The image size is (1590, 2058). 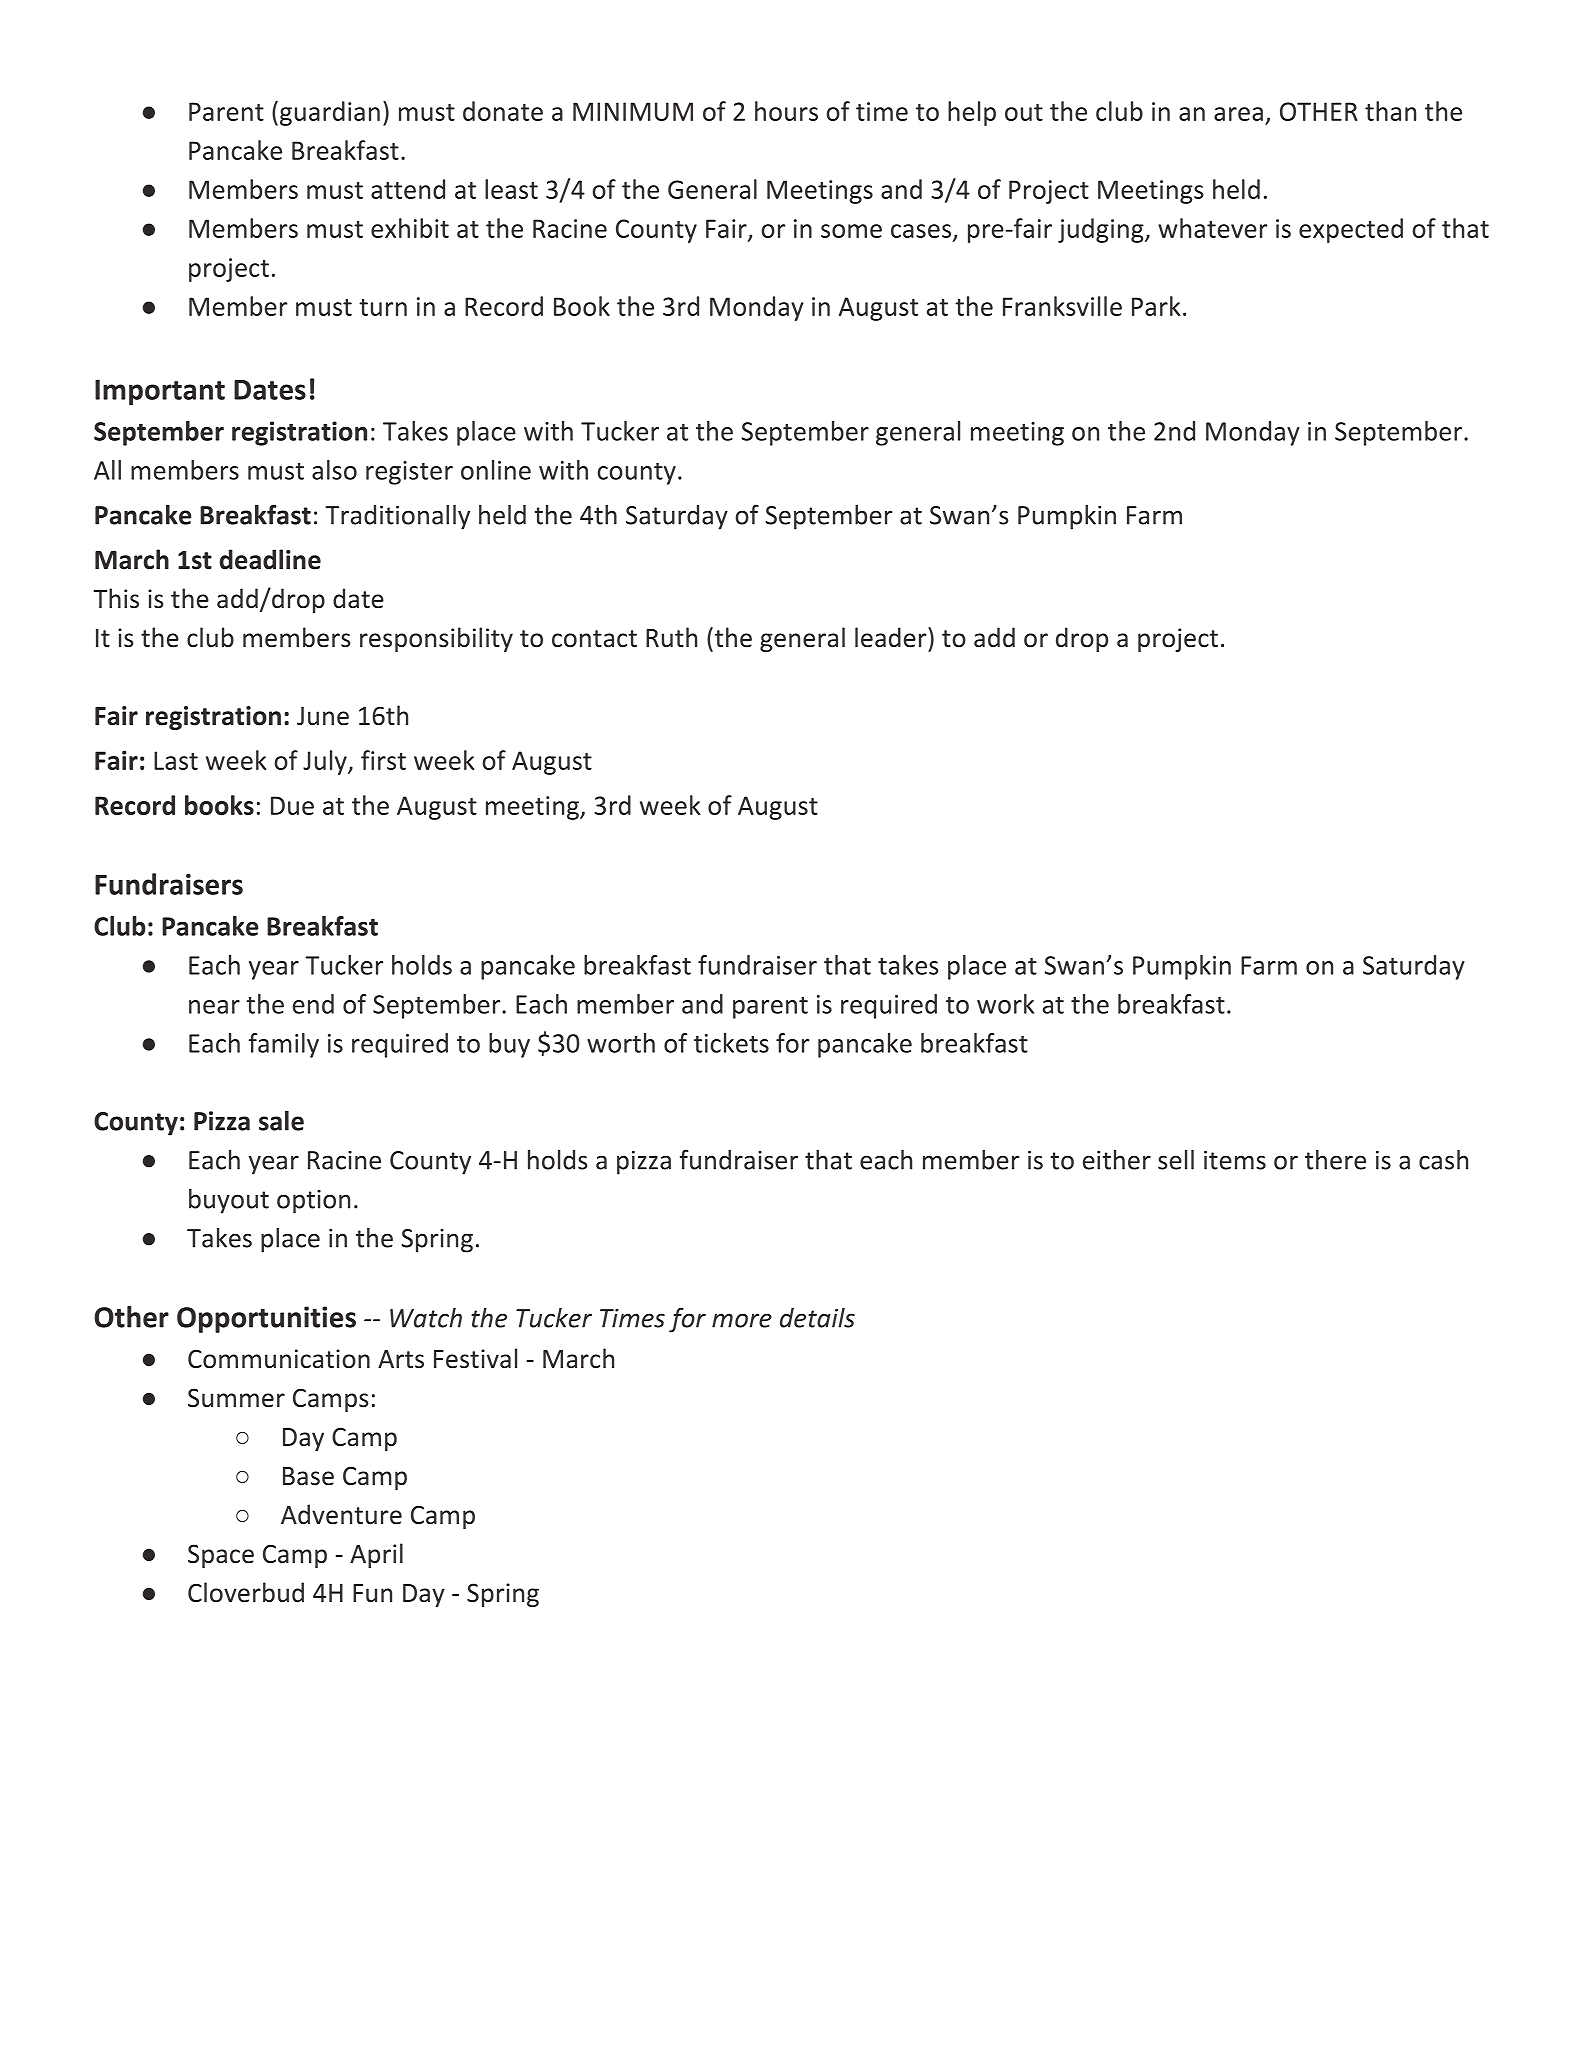 I want to click on leader, so click(x=892, y=637).
